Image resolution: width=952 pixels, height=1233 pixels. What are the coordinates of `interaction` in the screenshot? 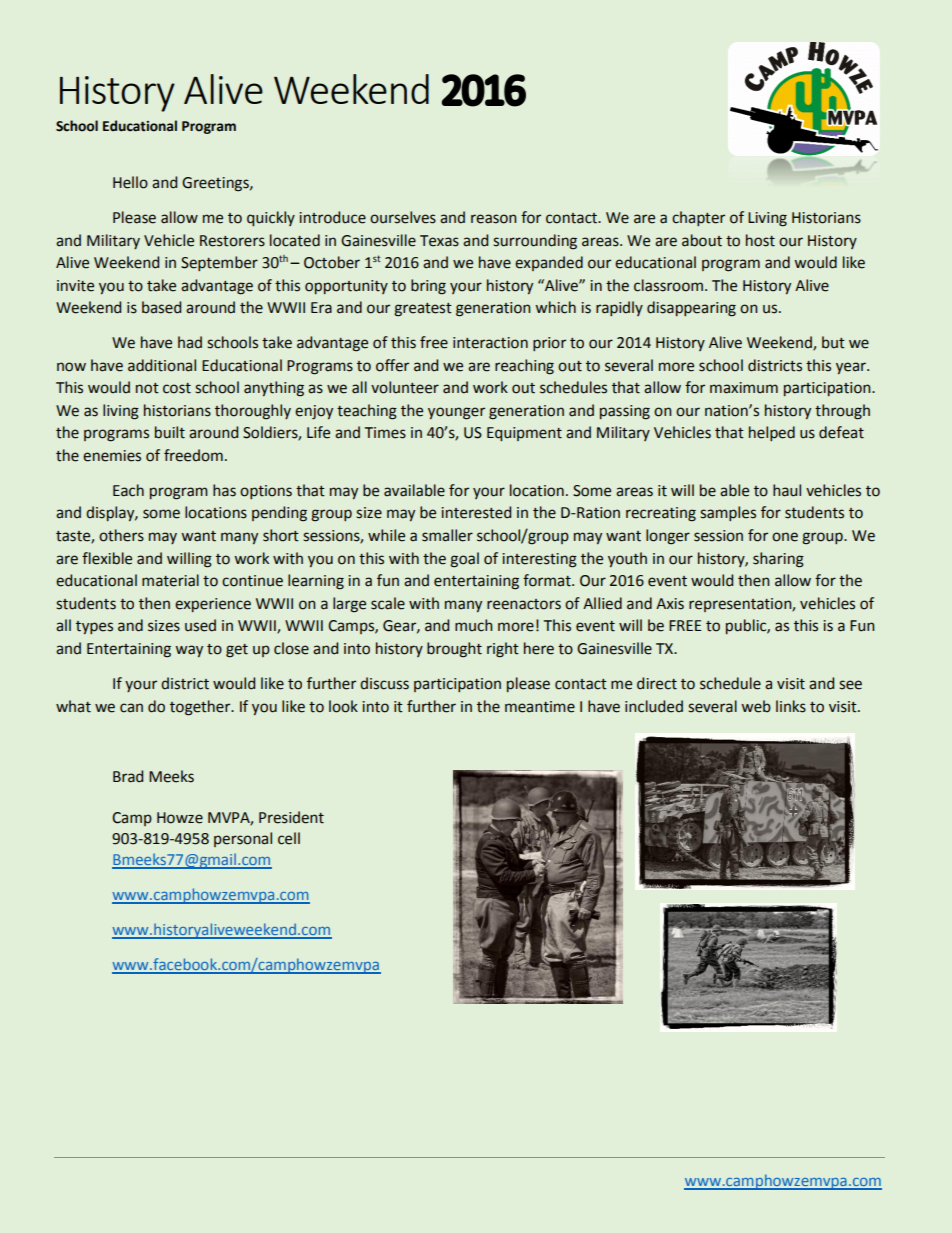 It's located at (490, 343).
